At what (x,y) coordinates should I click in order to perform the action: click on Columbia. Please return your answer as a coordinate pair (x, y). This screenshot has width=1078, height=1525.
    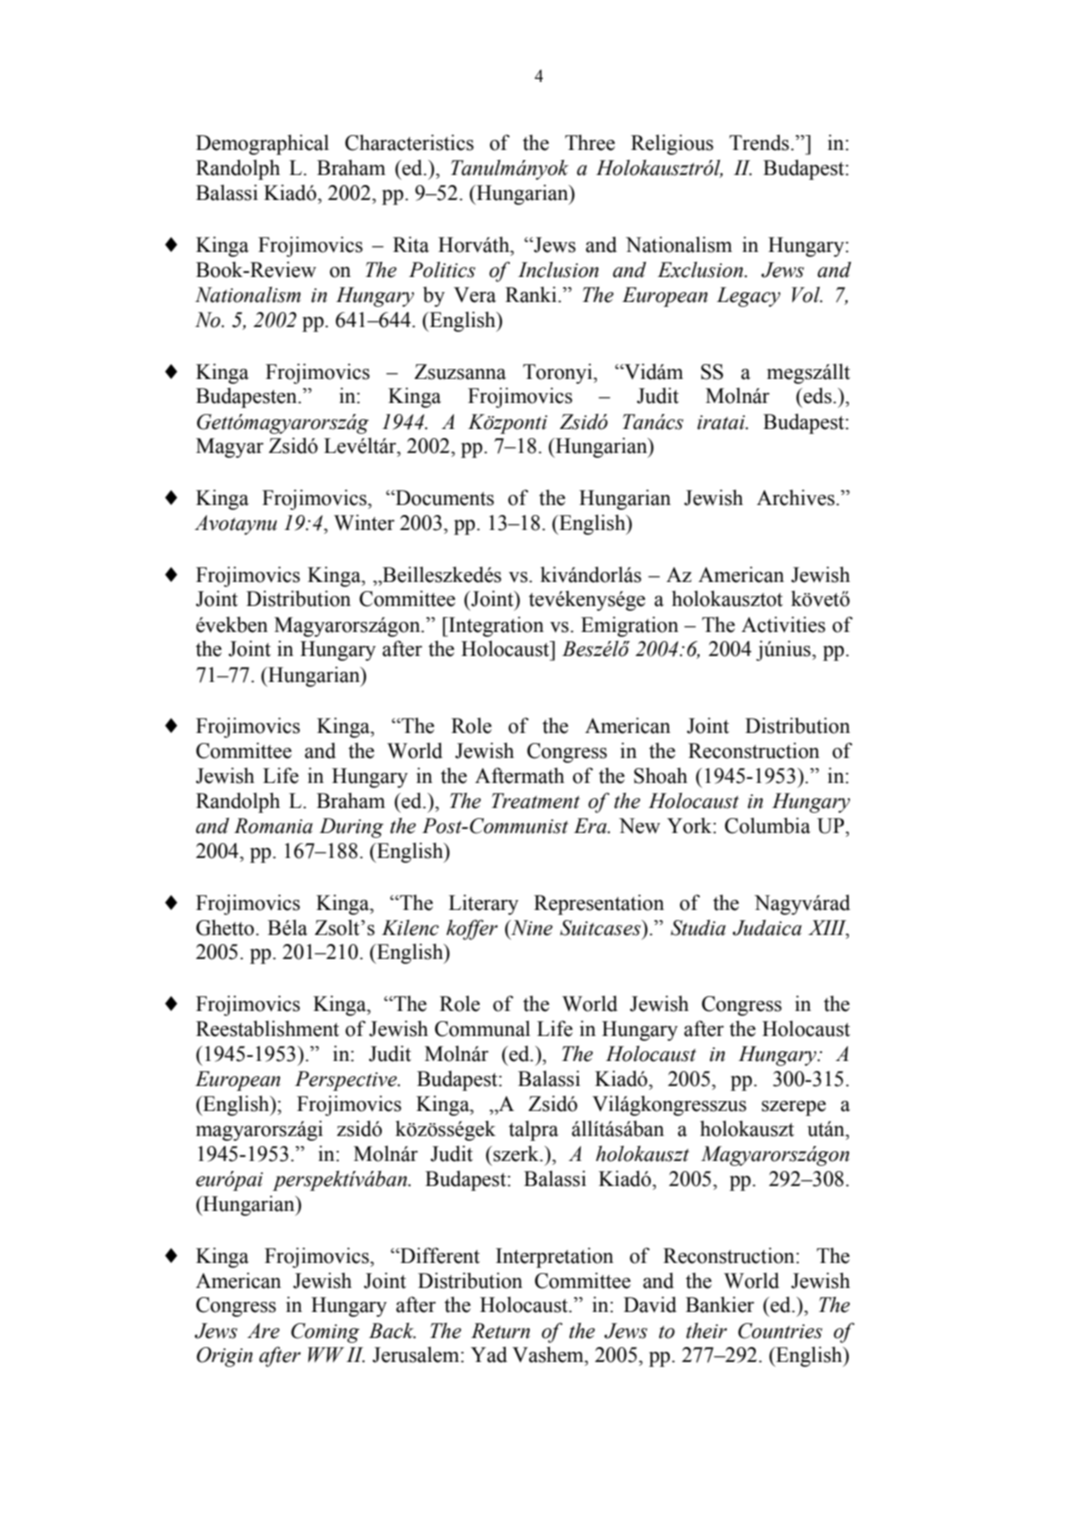
    Looking at the image, I should click on (767, 825).
